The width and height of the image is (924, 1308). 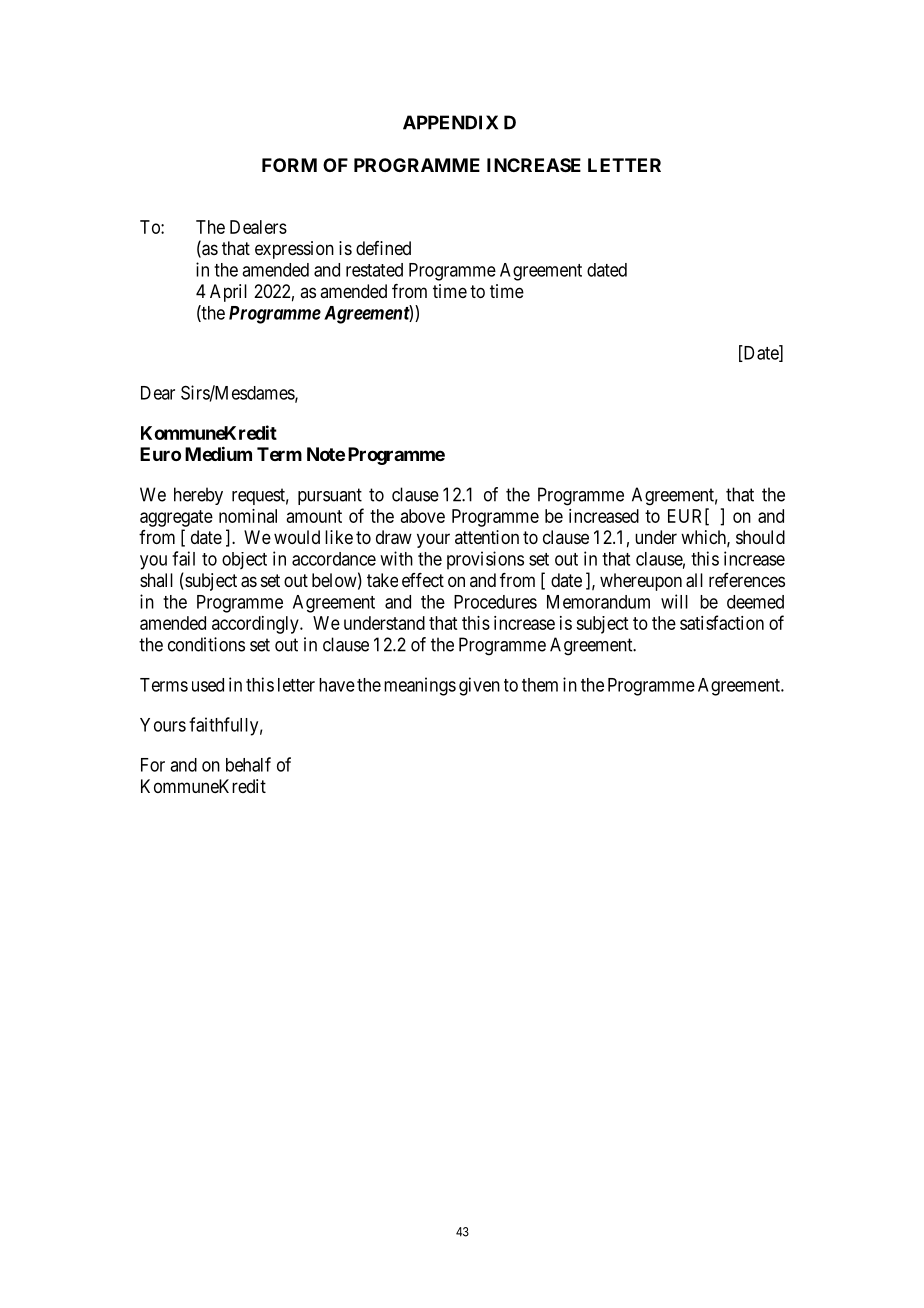 What do you see at coordinates (479, 686) in the image?
I see `given` at bounding box center [479, 686].
